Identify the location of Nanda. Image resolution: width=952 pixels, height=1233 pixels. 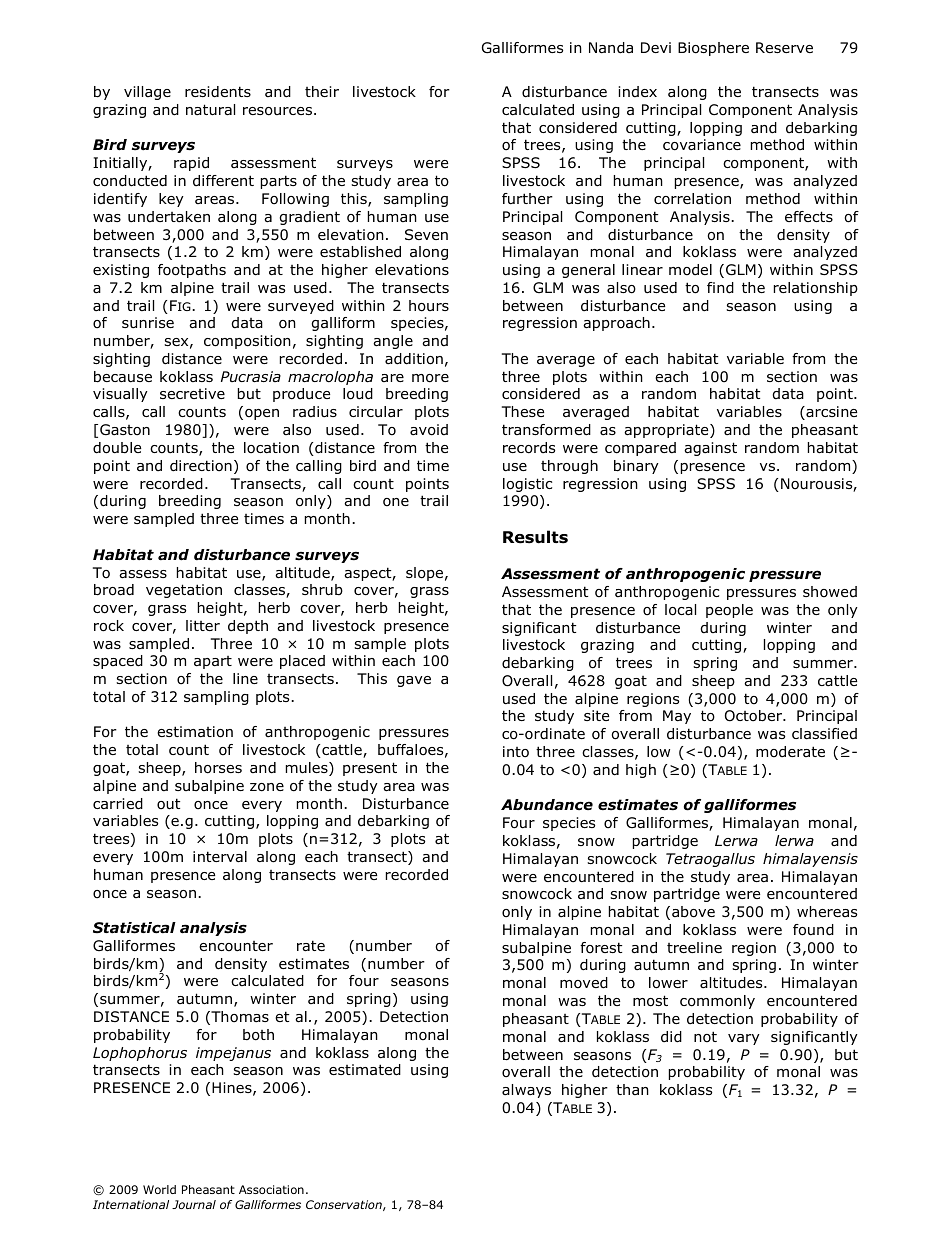
(611, 48).
